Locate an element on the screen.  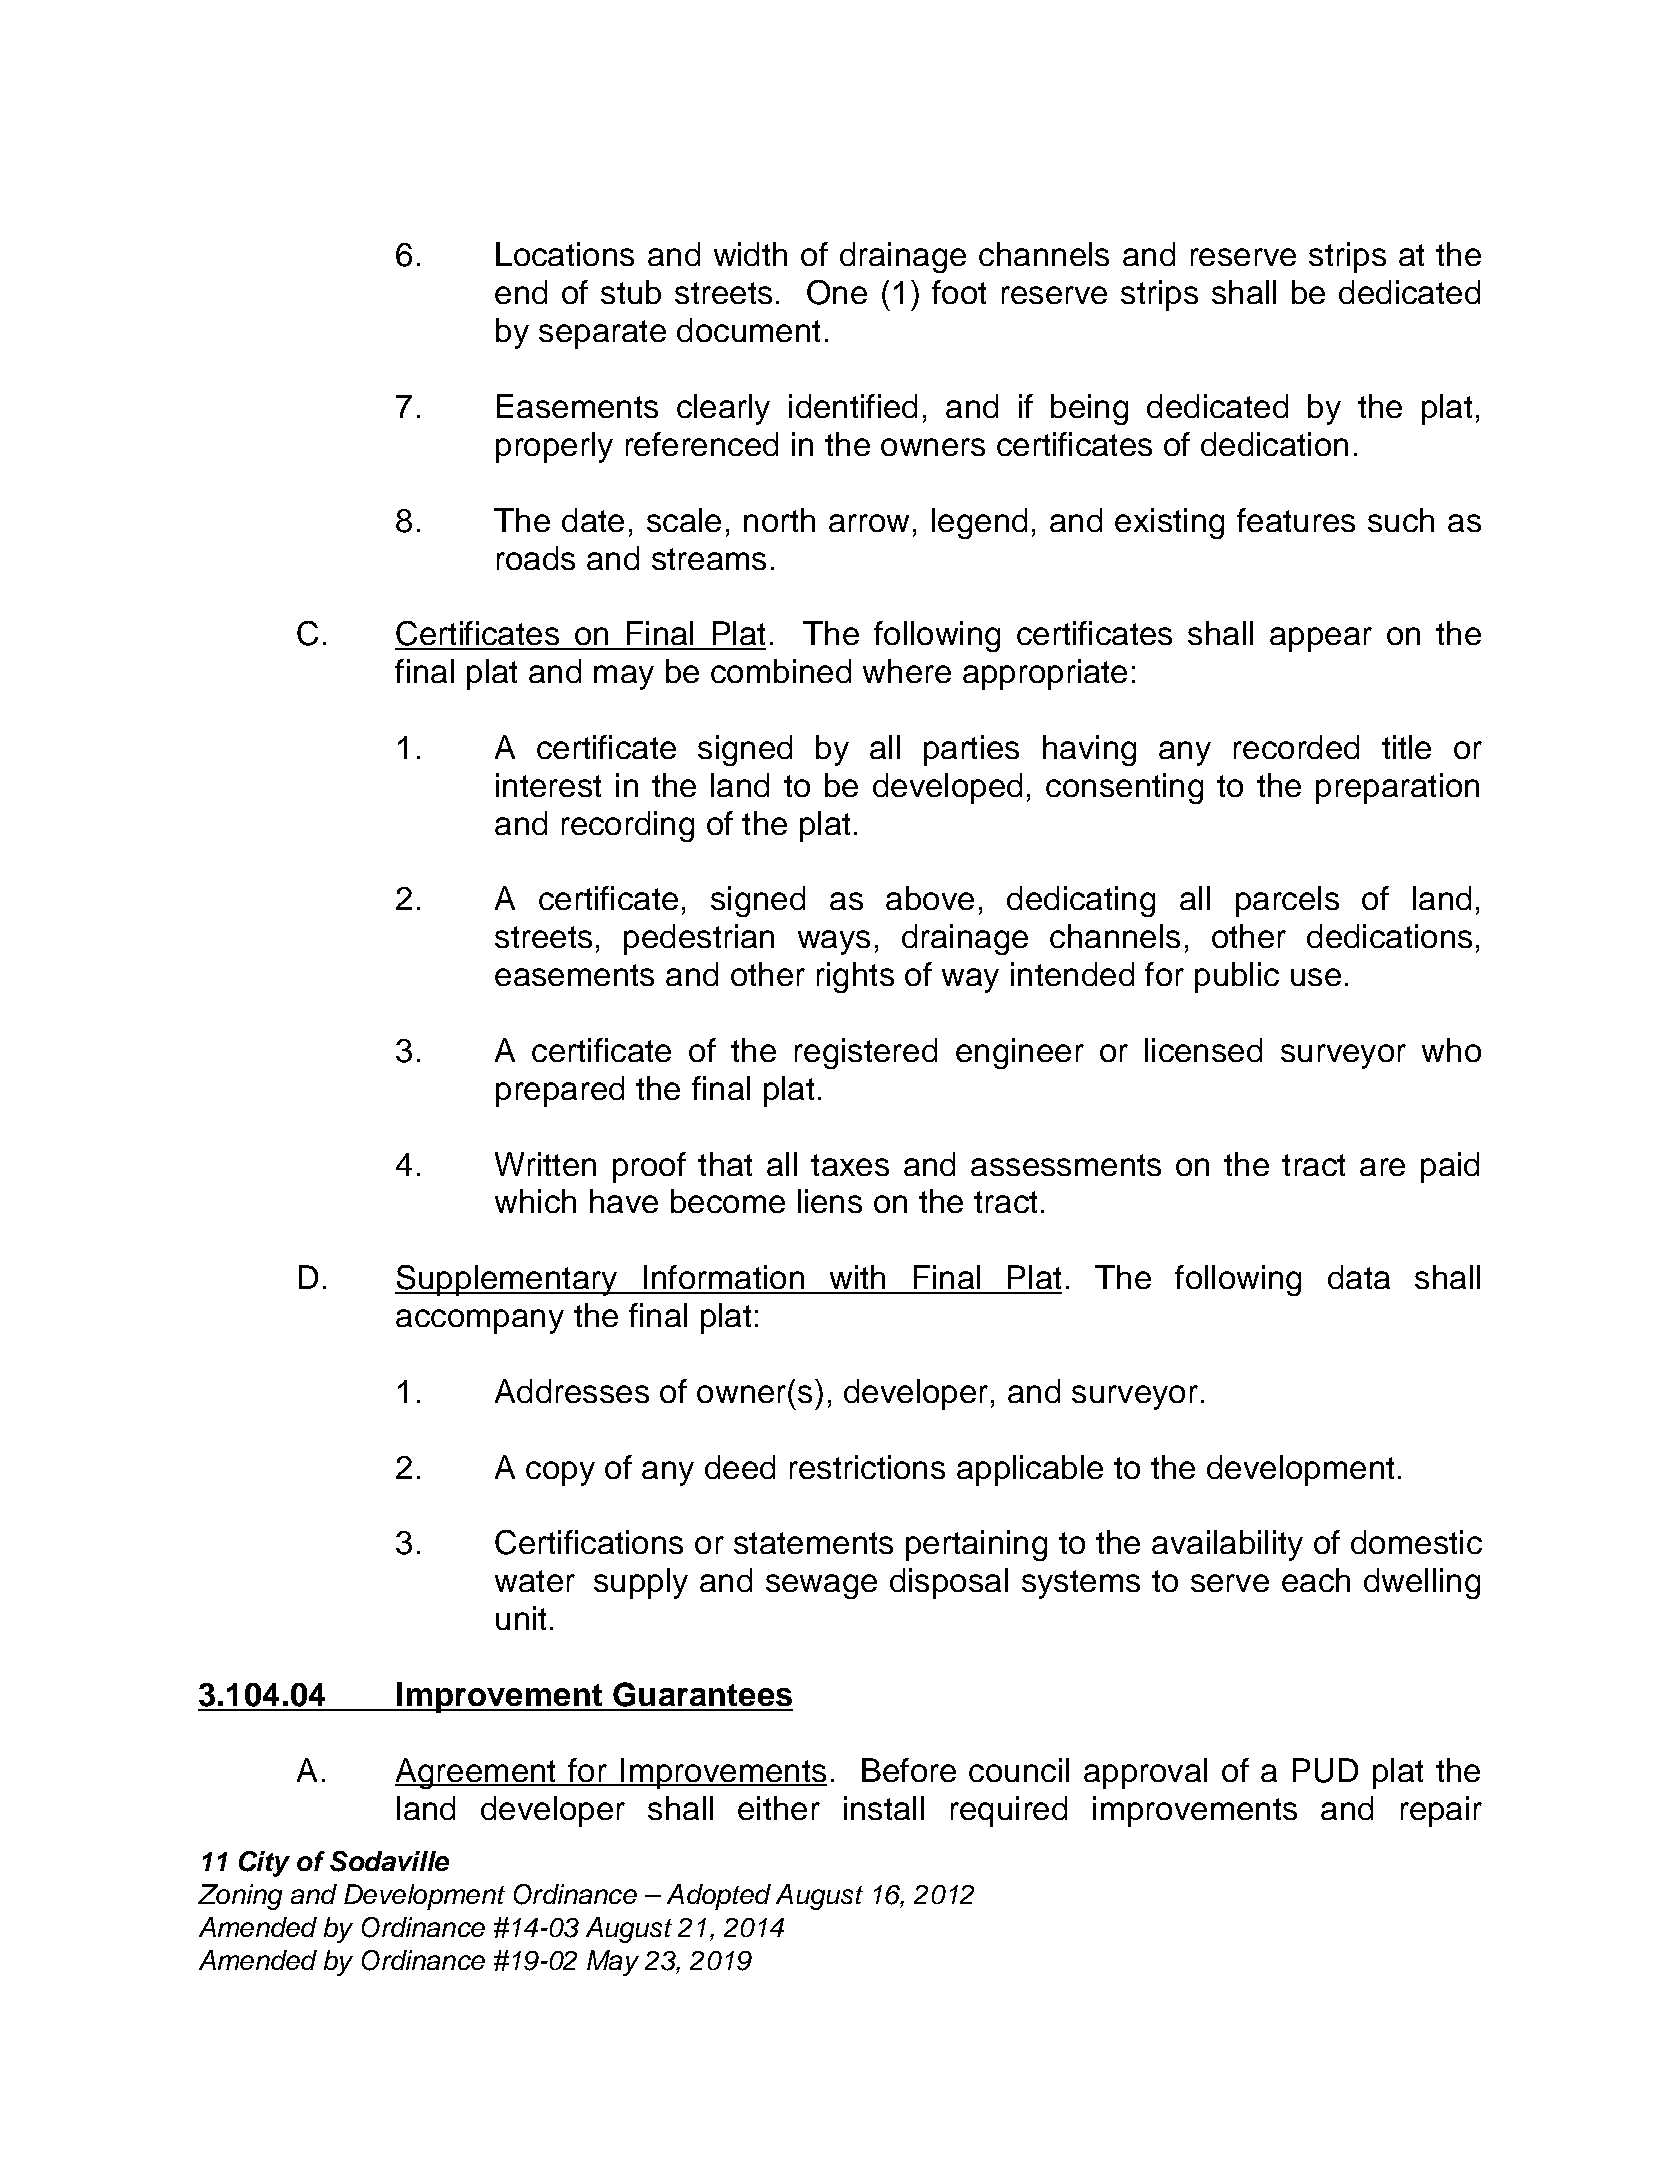
preparation is located at coordinates (1397, 788).
